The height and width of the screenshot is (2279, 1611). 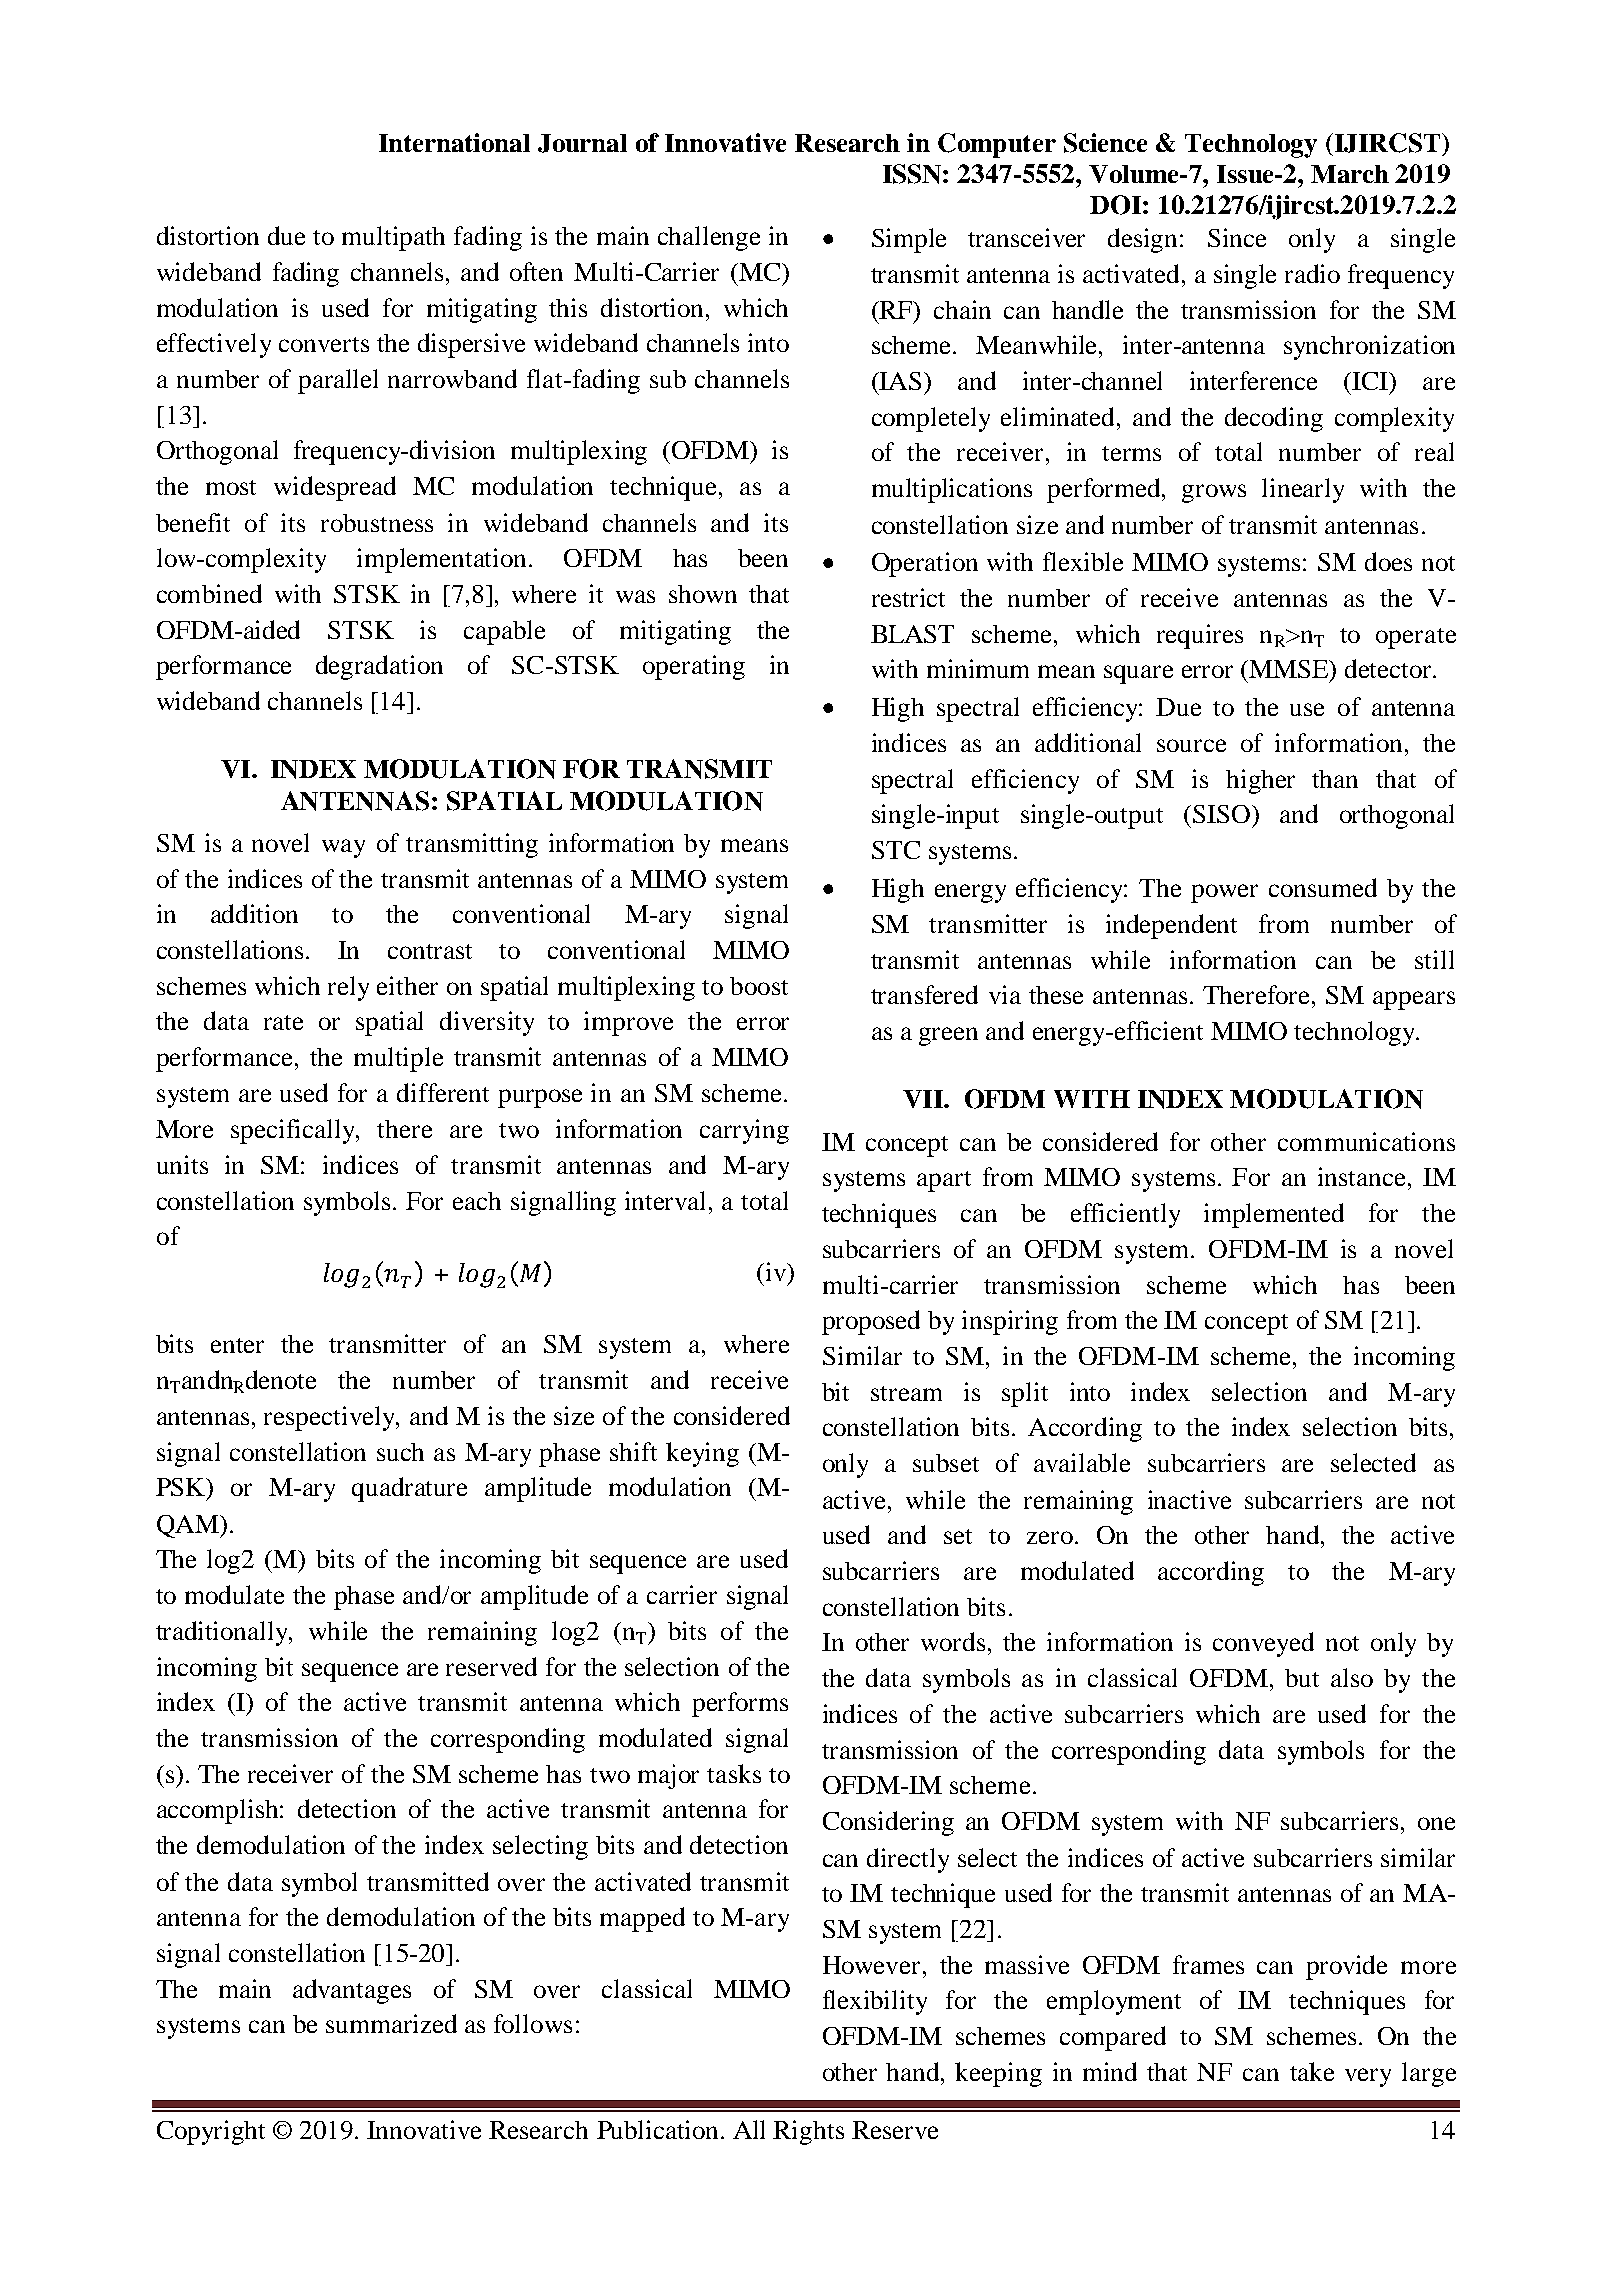 I want to click on available, so click(x=1082, y=1462).
